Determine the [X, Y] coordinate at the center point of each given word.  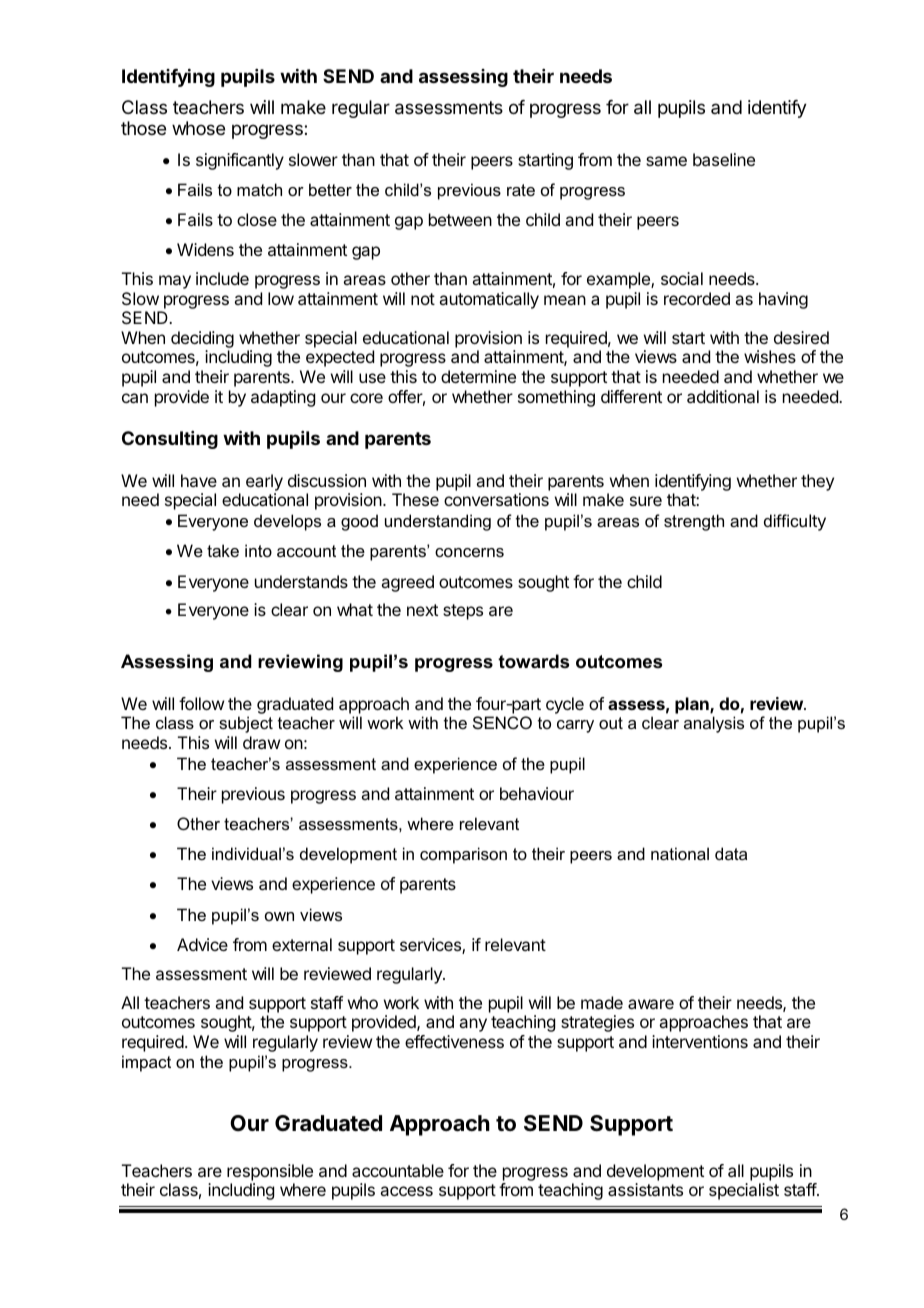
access [406, 1191]
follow [201, 703]
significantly [240, 161]
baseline [724, 159]
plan [693, 705]
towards [533, 661]
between [460, 219]
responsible [270, 1172]
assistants [645, 1189]
